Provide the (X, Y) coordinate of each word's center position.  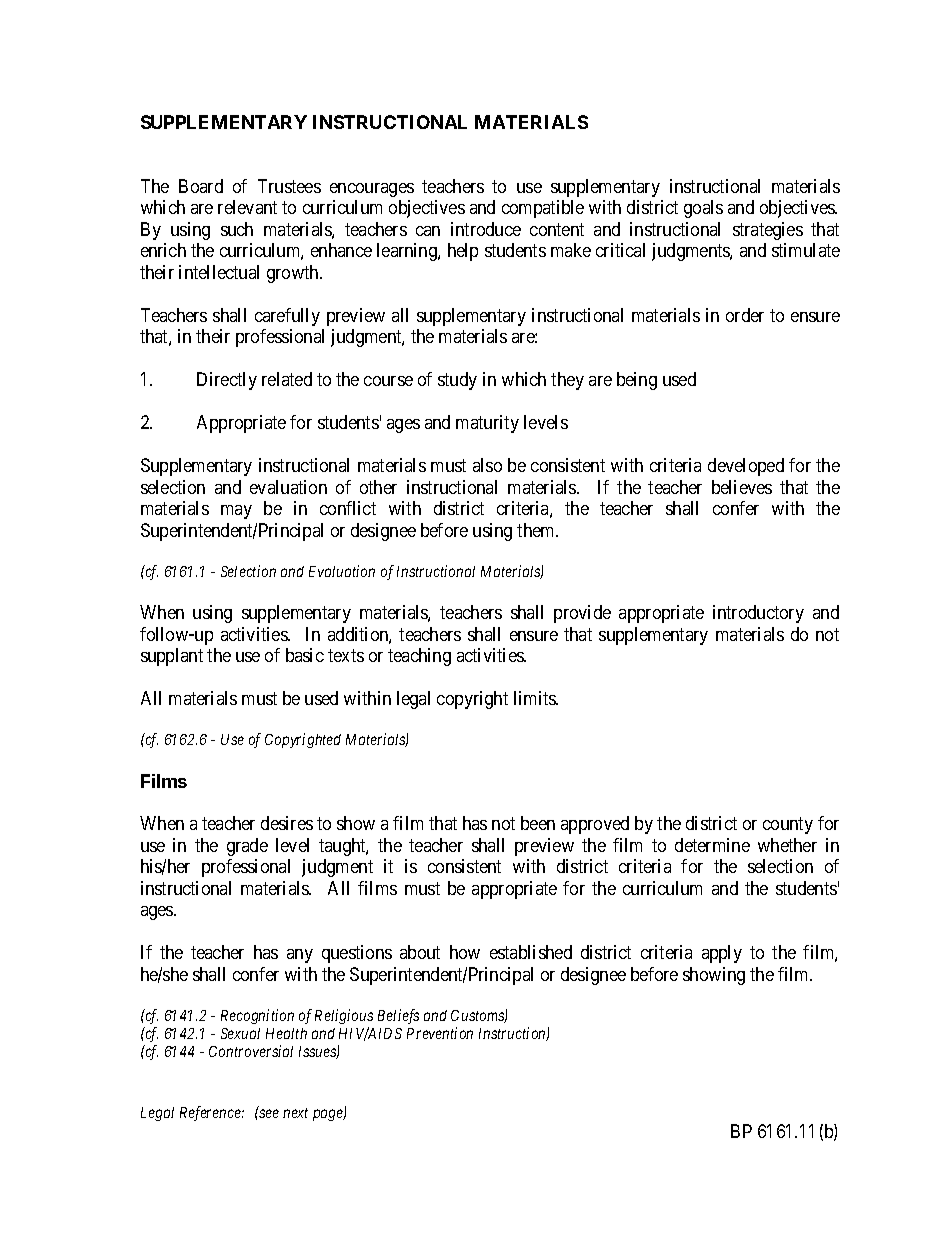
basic (305, 655)
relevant (247, 207)
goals (703, 209)
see (268, 1113)
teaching (419, 657)
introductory (758, 614)
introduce (486, 229)
